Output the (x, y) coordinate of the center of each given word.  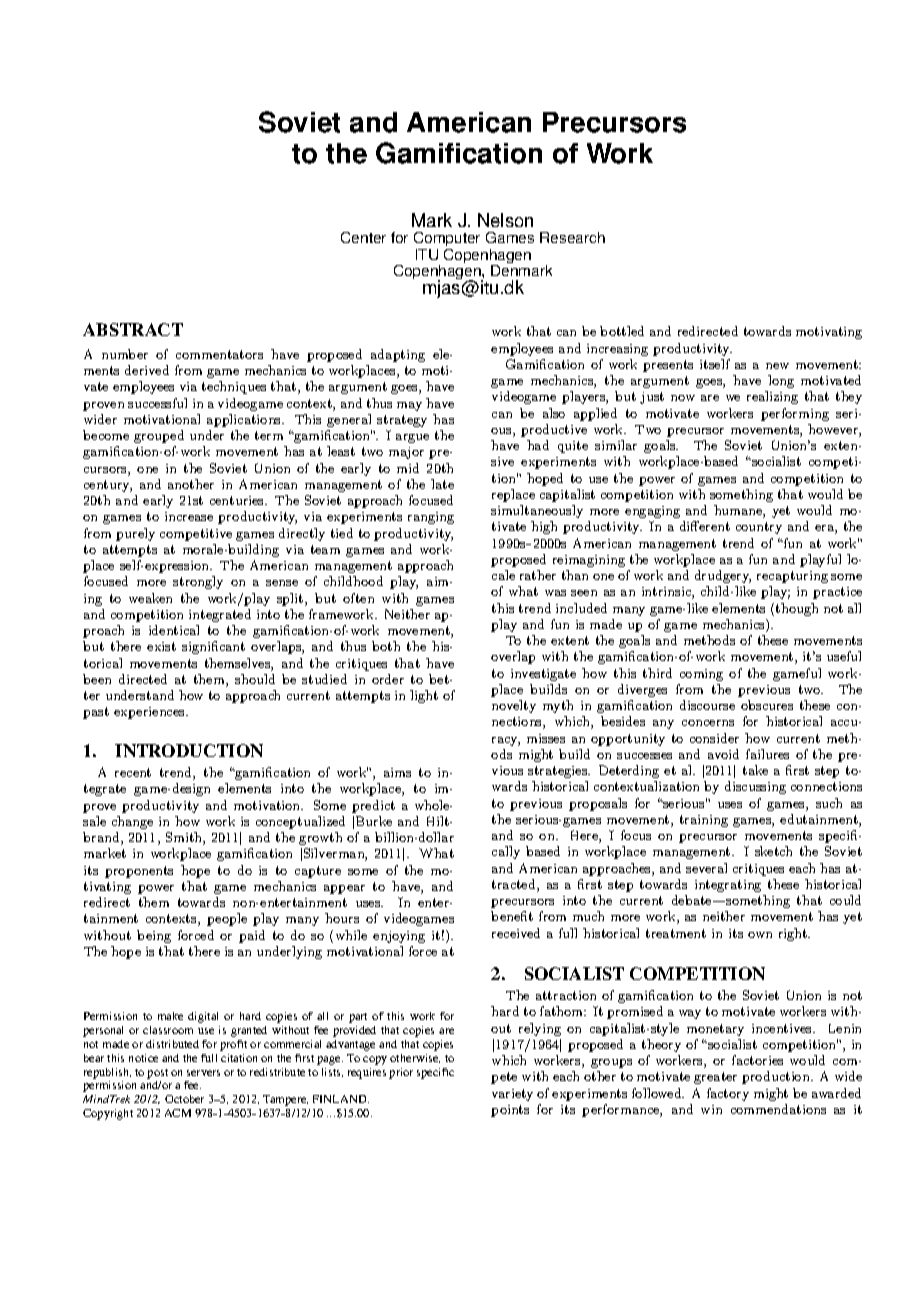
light (424, 696)
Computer (447, 241)
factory (728, 1094)
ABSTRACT (133, 329)
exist (161, 646)
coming (701, 675)
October (184, 1099)
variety (512, 1095)
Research (572, 237)
